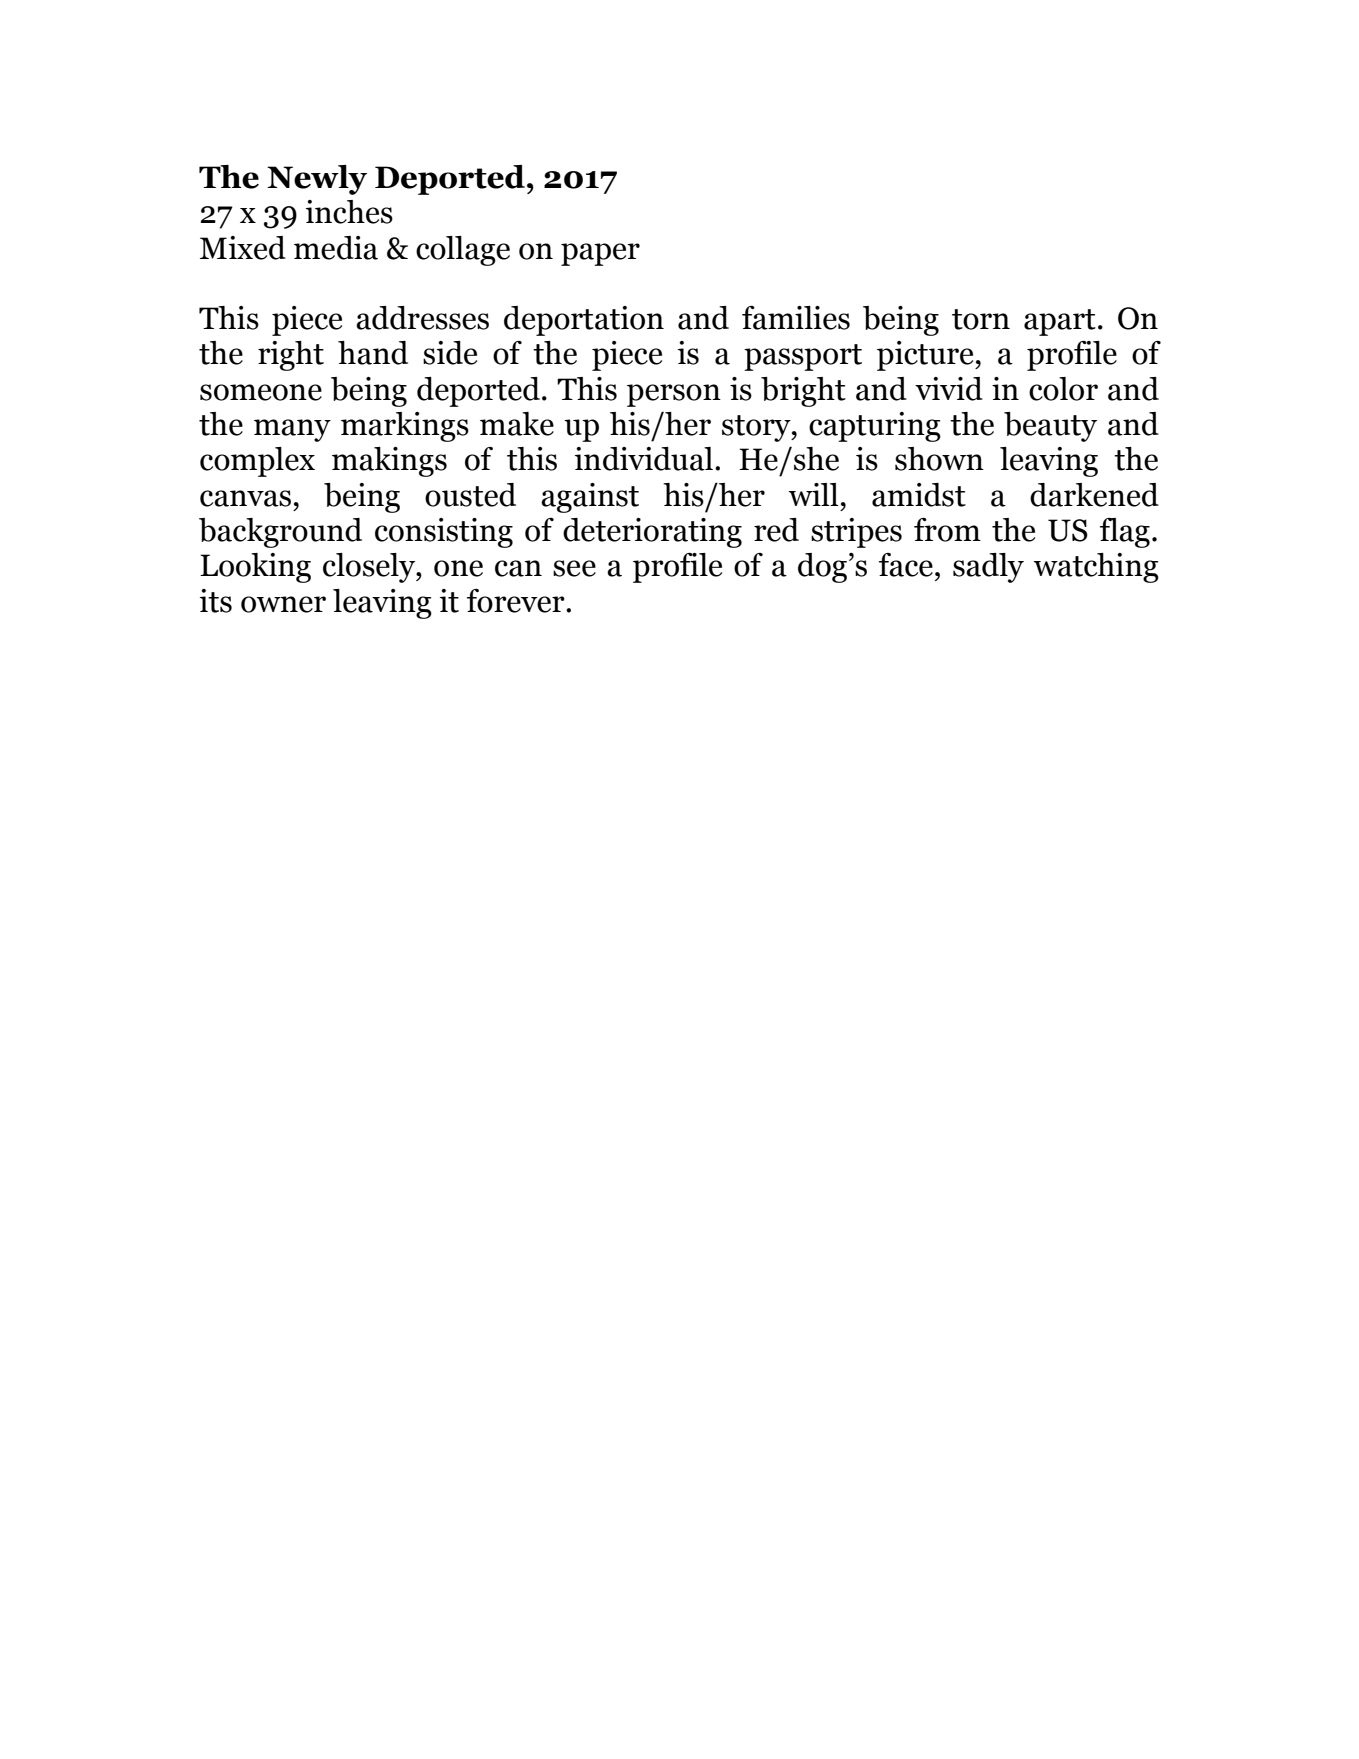  Describe the element at coordinates (317, 180) in the screenshot. I see `Newly` at that location.
